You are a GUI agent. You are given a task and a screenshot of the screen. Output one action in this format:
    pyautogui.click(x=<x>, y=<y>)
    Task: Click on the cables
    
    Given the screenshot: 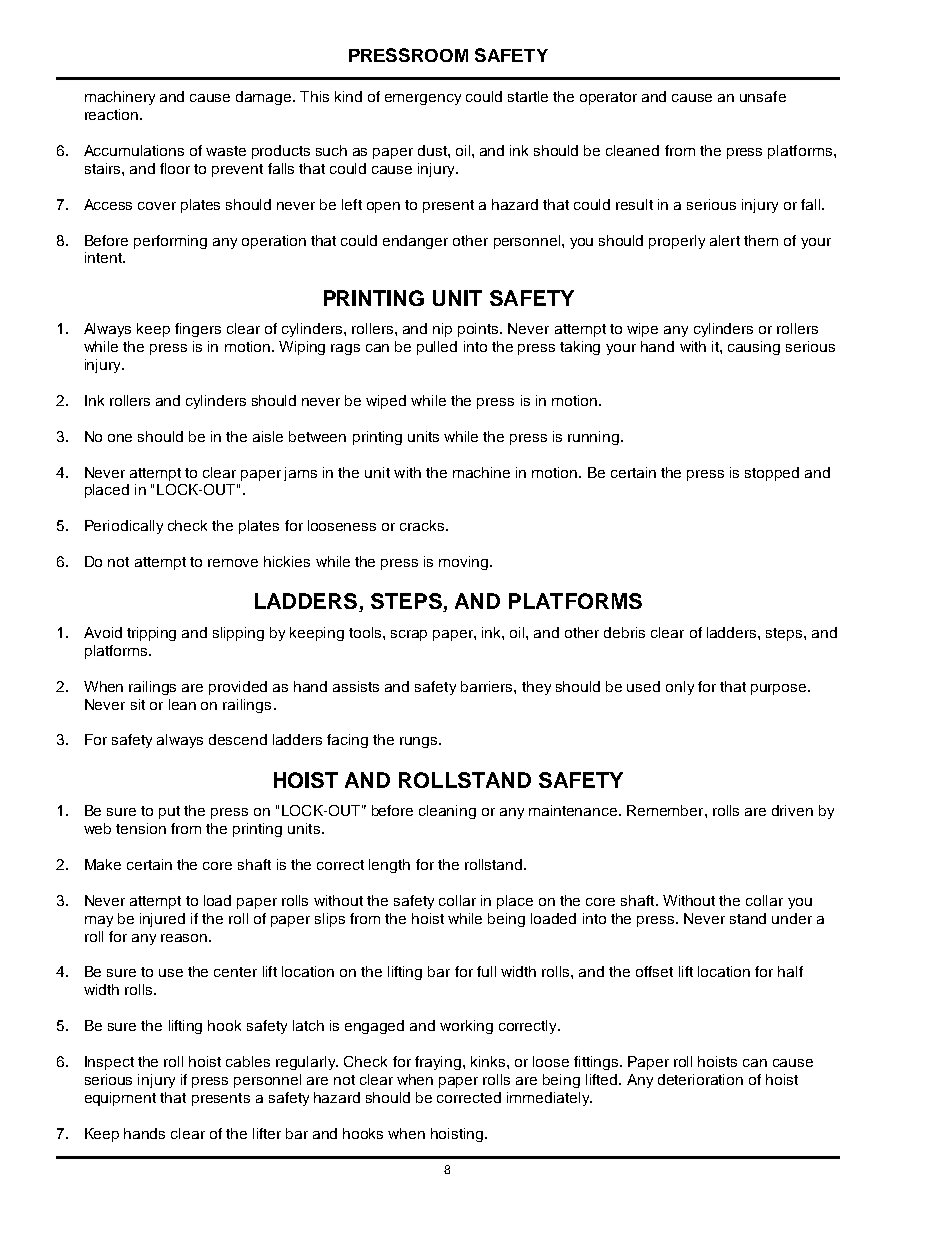 What is the action you would take?
    pyautogui.click(x=248, y=1061)
